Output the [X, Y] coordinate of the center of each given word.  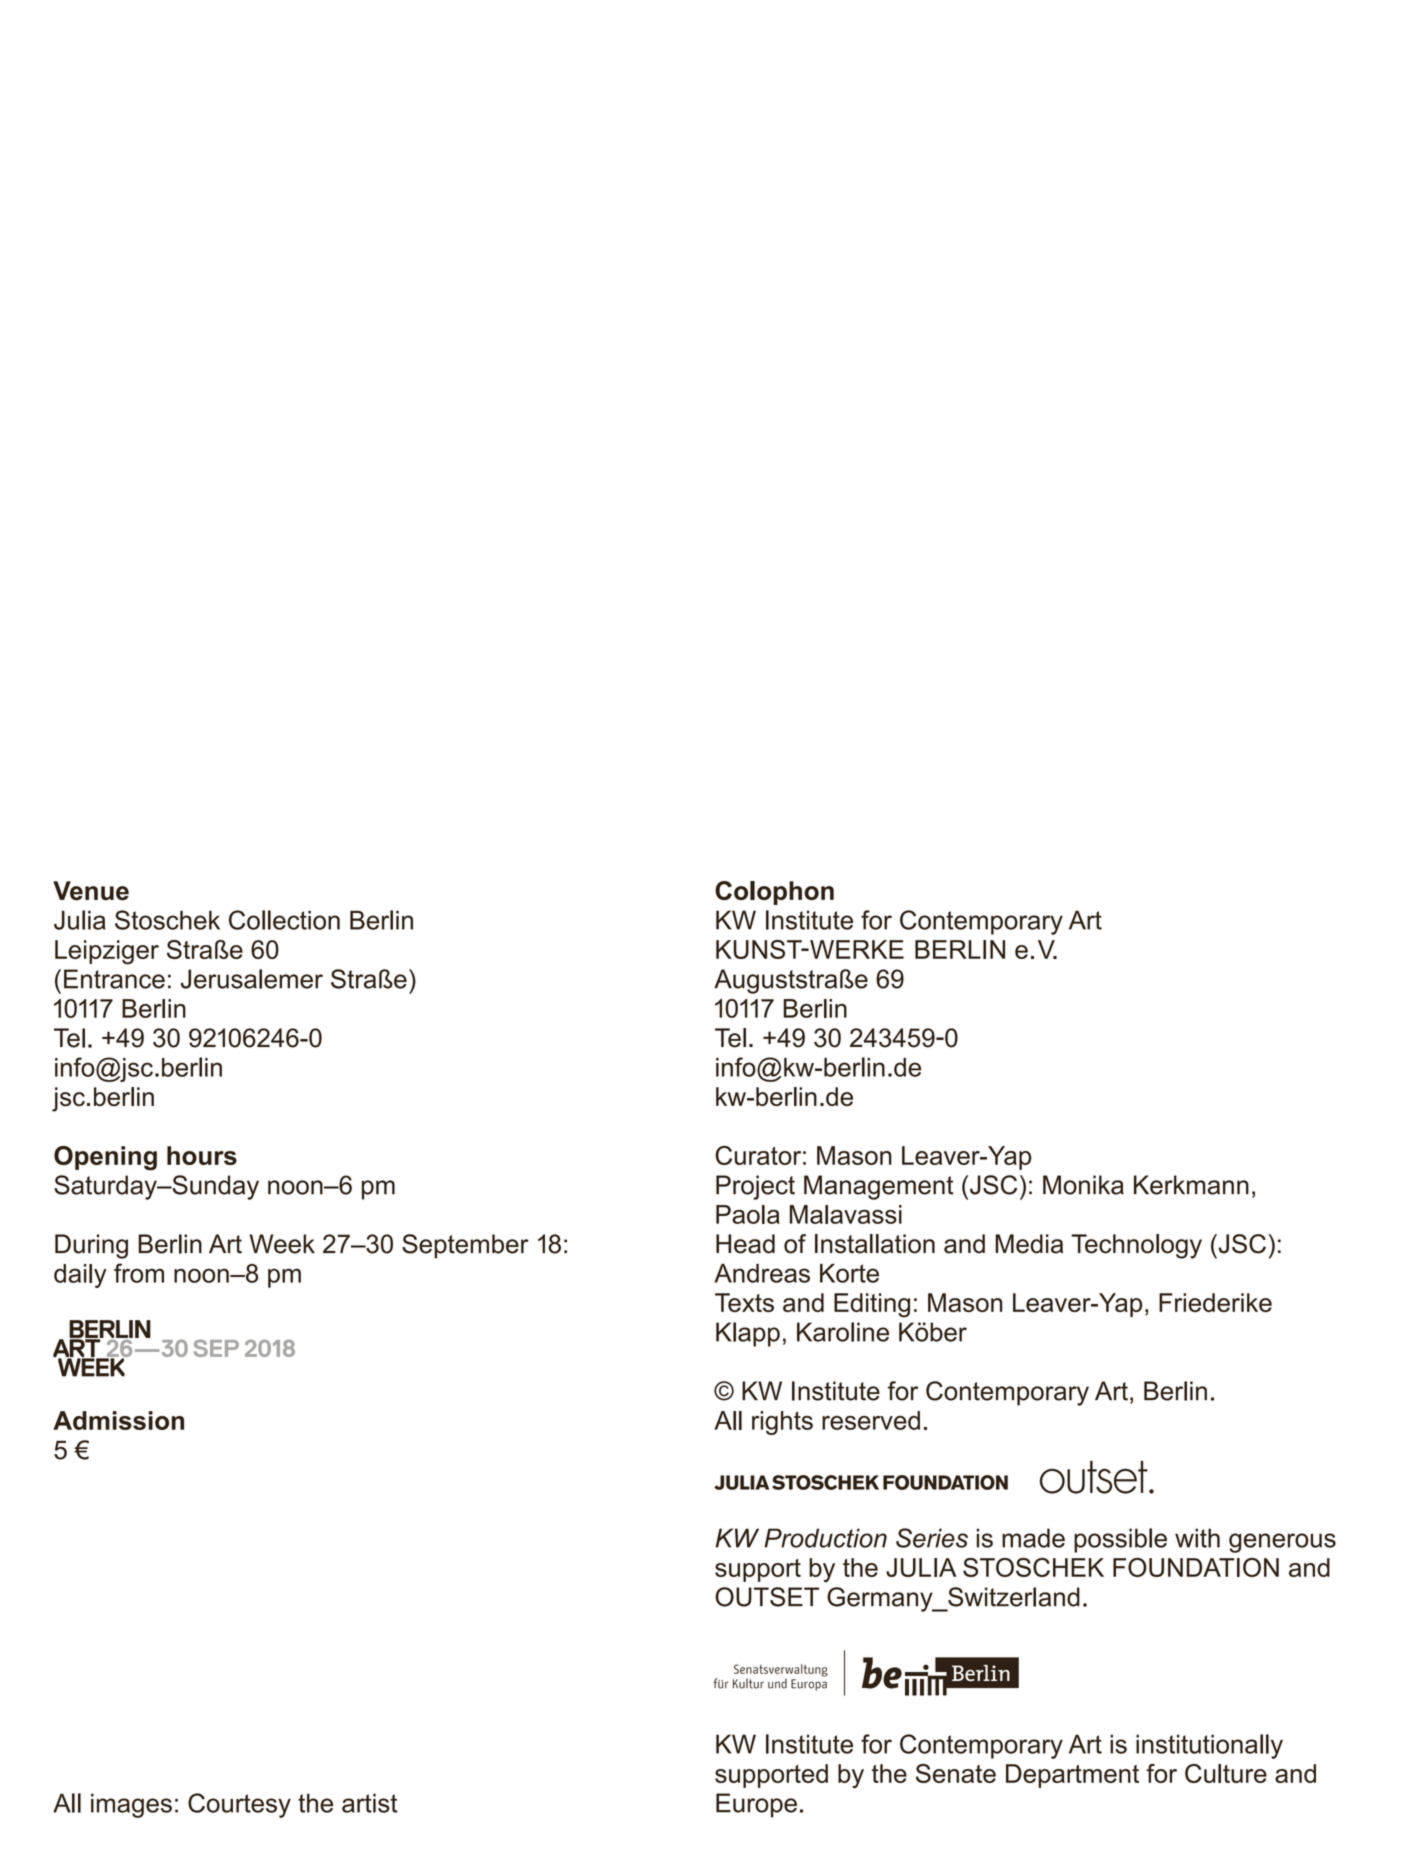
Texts [744, 1302]
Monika [1083, 1185]
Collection [284, 920]
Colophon [774, 893]
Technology [1136, 1246]
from [139, 1273]
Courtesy [239, 1805]
